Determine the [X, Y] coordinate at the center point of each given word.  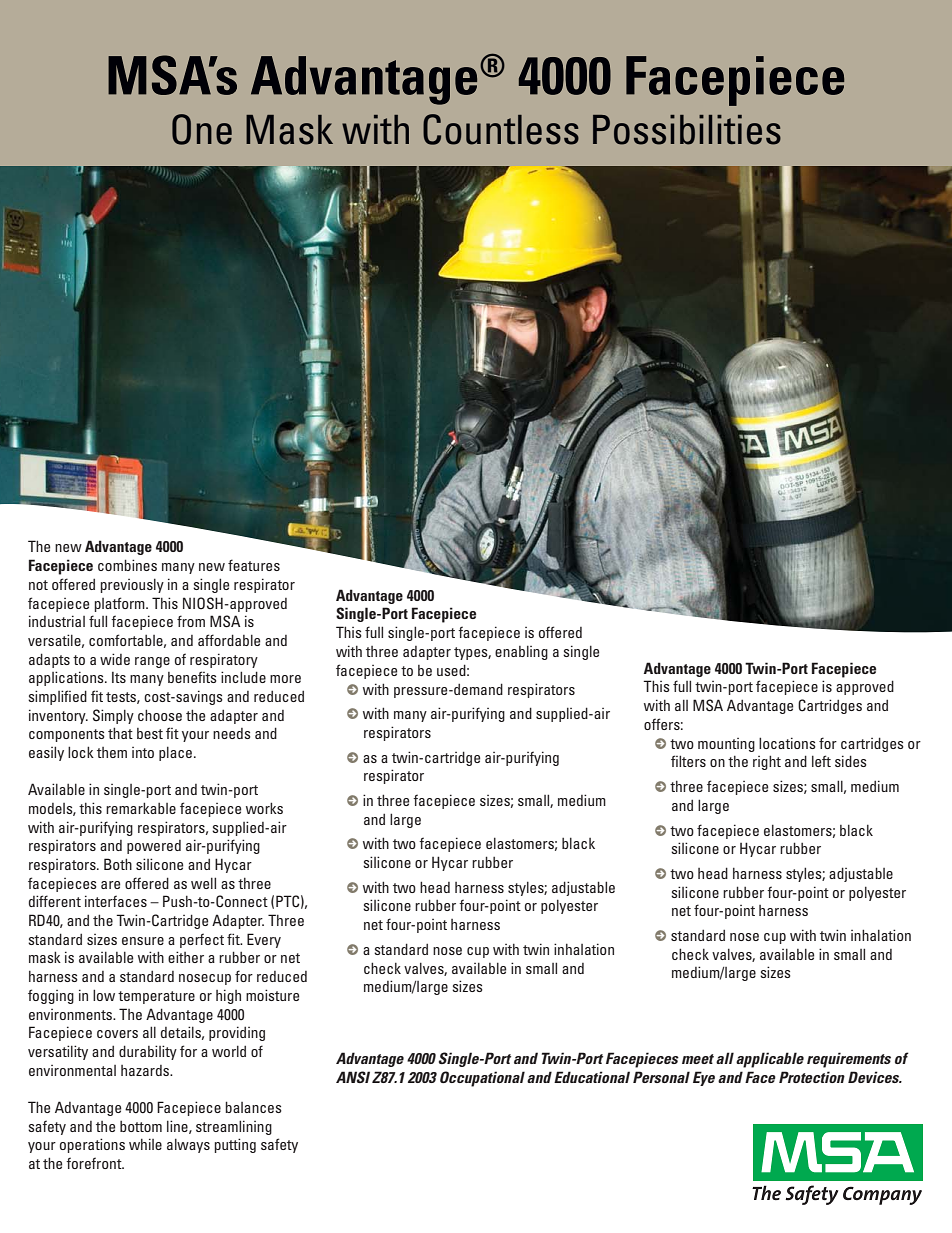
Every [264, 940]
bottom [141, 1126]
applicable [770, 1060]
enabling [521, 652]
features [254, 565]
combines [127, 565]
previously [132, 585]
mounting [726, 745]
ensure [143, 941]
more [285, 679]
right [767, 762]
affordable [229, 640]
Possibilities [687, 130]
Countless [501, 129]
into [143, 752]
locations [787, 743]
